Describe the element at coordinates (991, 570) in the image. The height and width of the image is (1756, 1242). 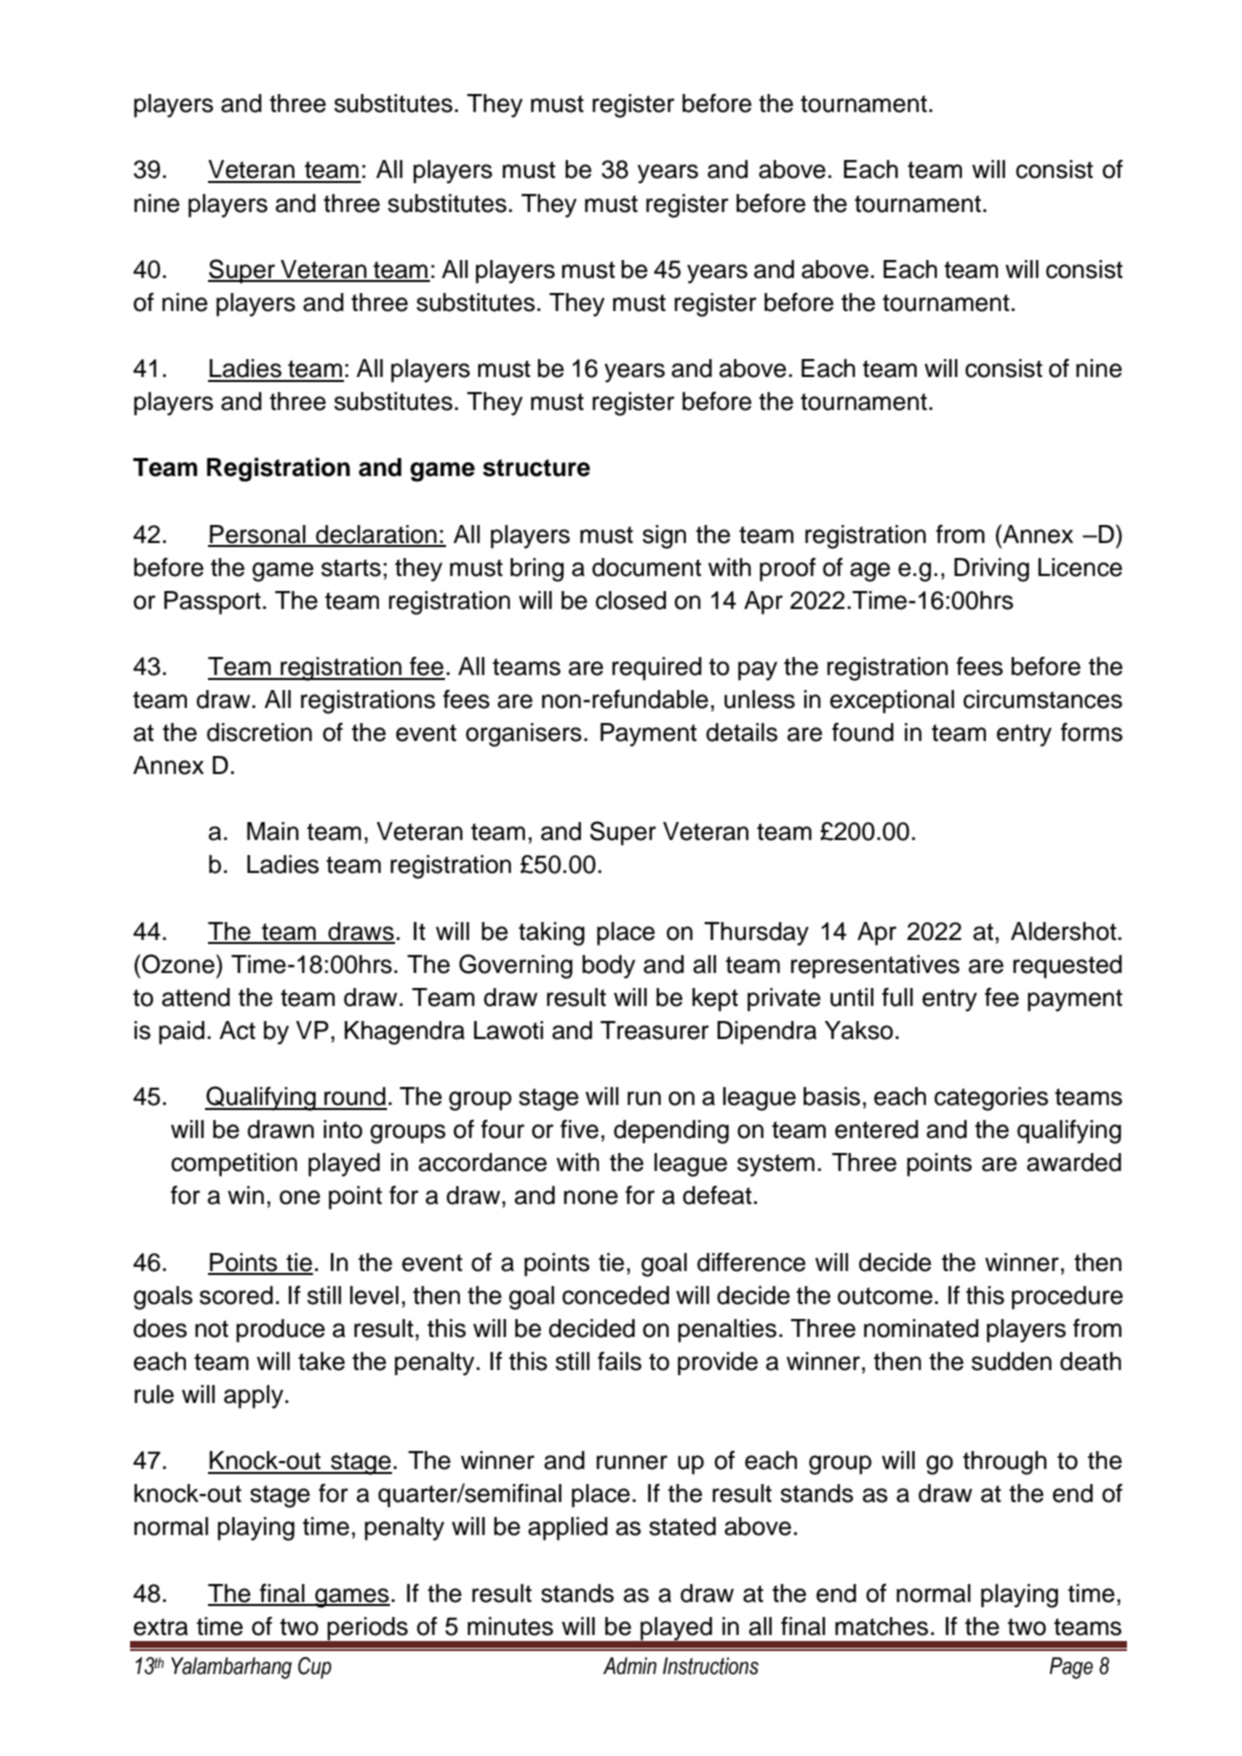
I see `Driving` at that location.
